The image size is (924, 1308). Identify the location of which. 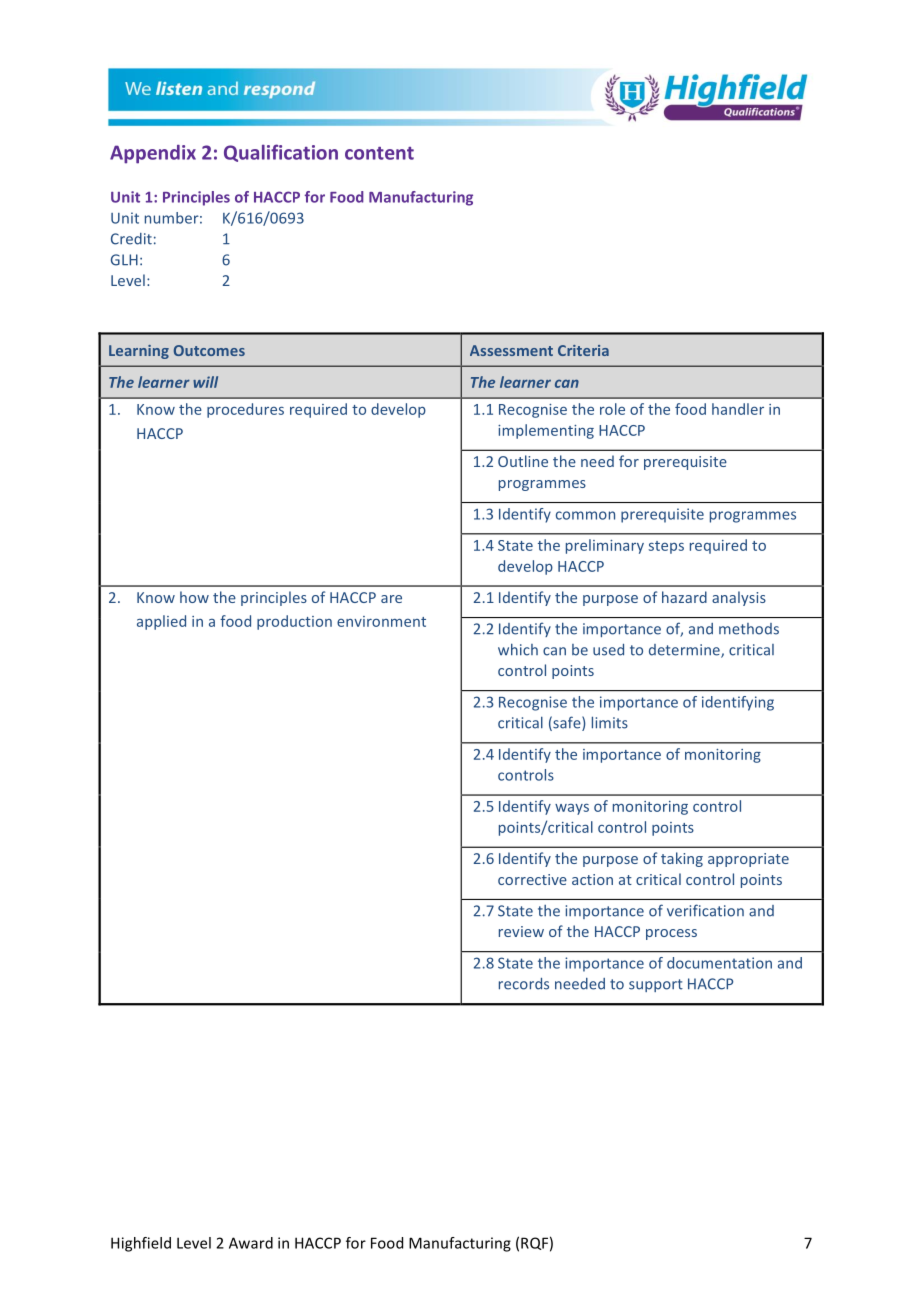
(518, 649).
